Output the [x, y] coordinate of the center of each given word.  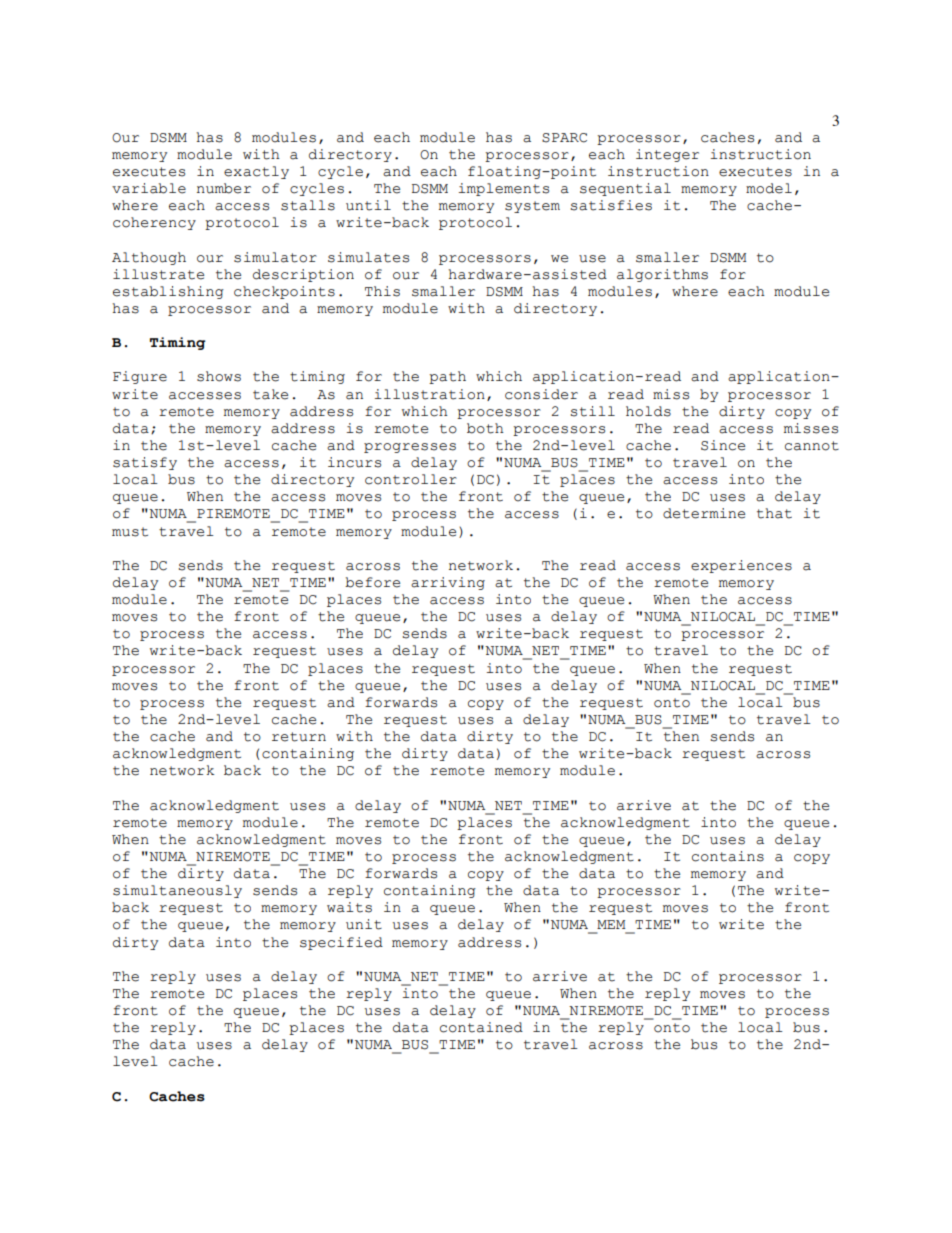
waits [349, 907]
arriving [448, 583]
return [299, 737]
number [224, 188]
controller [411, 479]
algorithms [662, 275]
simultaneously [177, 891]
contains [728, 856]
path [447, 377]
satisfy [145, 463]
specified [341, 943]
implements [504, 189]
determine [704, 513]
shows [219, 376]
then [681, 736]
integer [667, 155]
